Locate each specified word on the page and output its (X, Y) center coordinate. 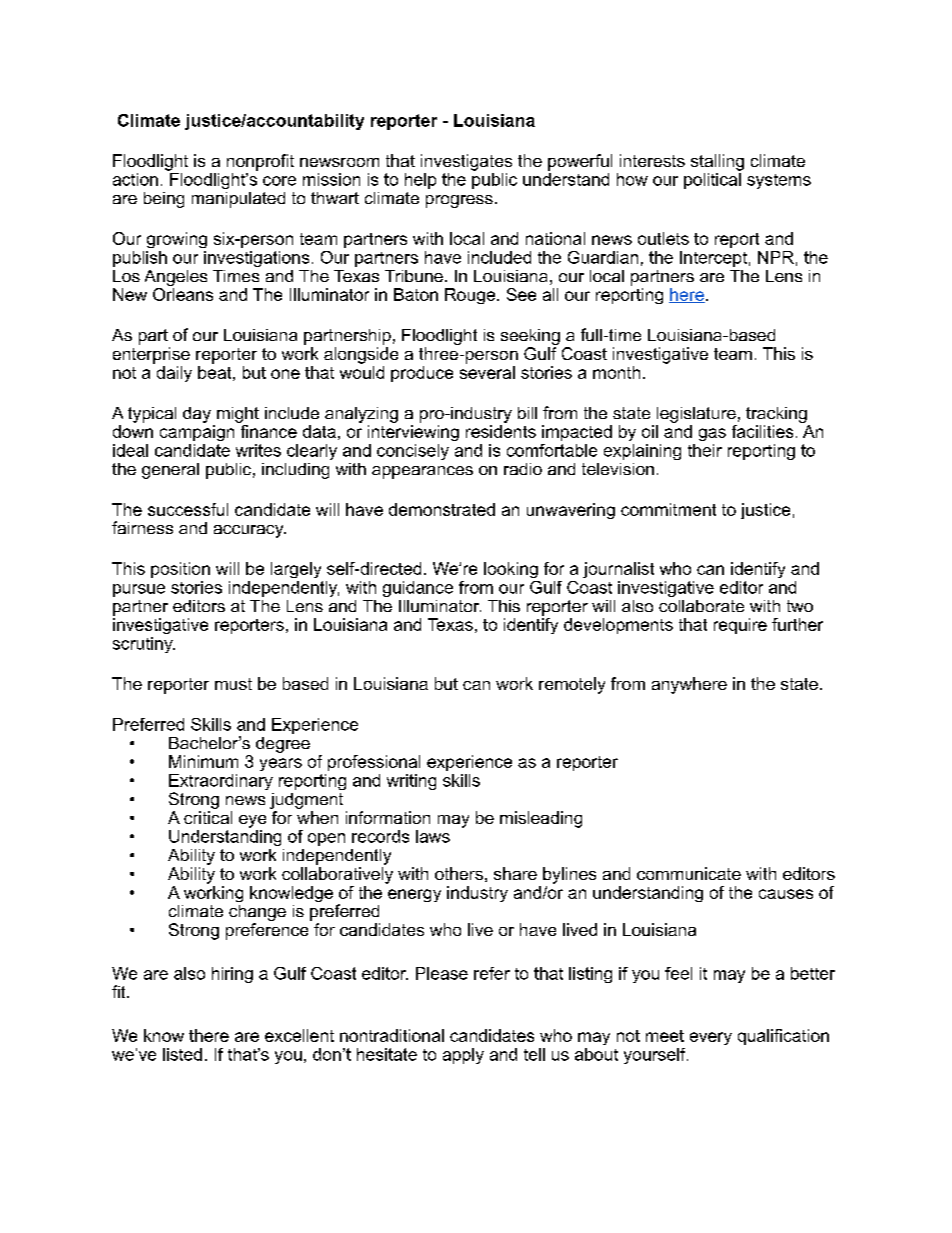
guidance (418, 589)
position (180, 570)
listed (182, 1054)
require (740, 626)
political (712, 181)
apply (463, 1056)
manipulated (238, 200)
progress (459, 201)
